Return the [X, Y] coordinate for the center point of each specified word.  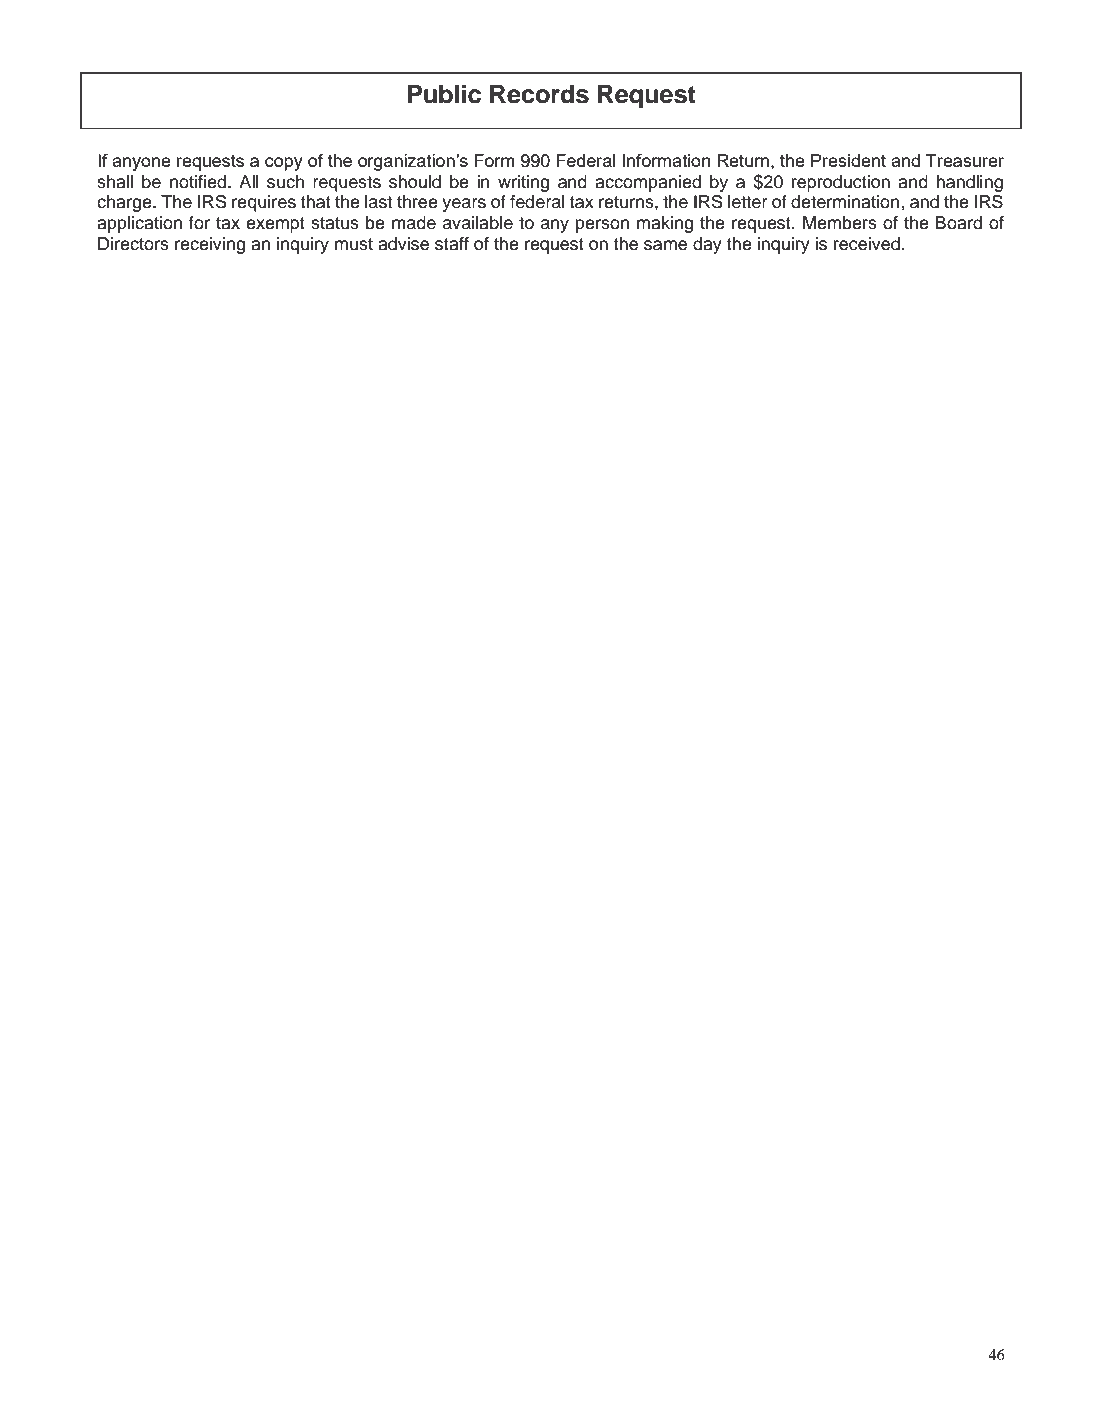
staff [452, 244]
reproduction [841, 183]
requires [264, 203]
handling [969, 183]
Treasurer [965, 160]
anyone [141, 164]
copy [284, 164]
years [464, 205]
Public [444, 94]
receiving [210, 245]
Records [539, 94]
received [867, 244]
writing [523, 183]
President [848, 160]
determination [846, 202]
